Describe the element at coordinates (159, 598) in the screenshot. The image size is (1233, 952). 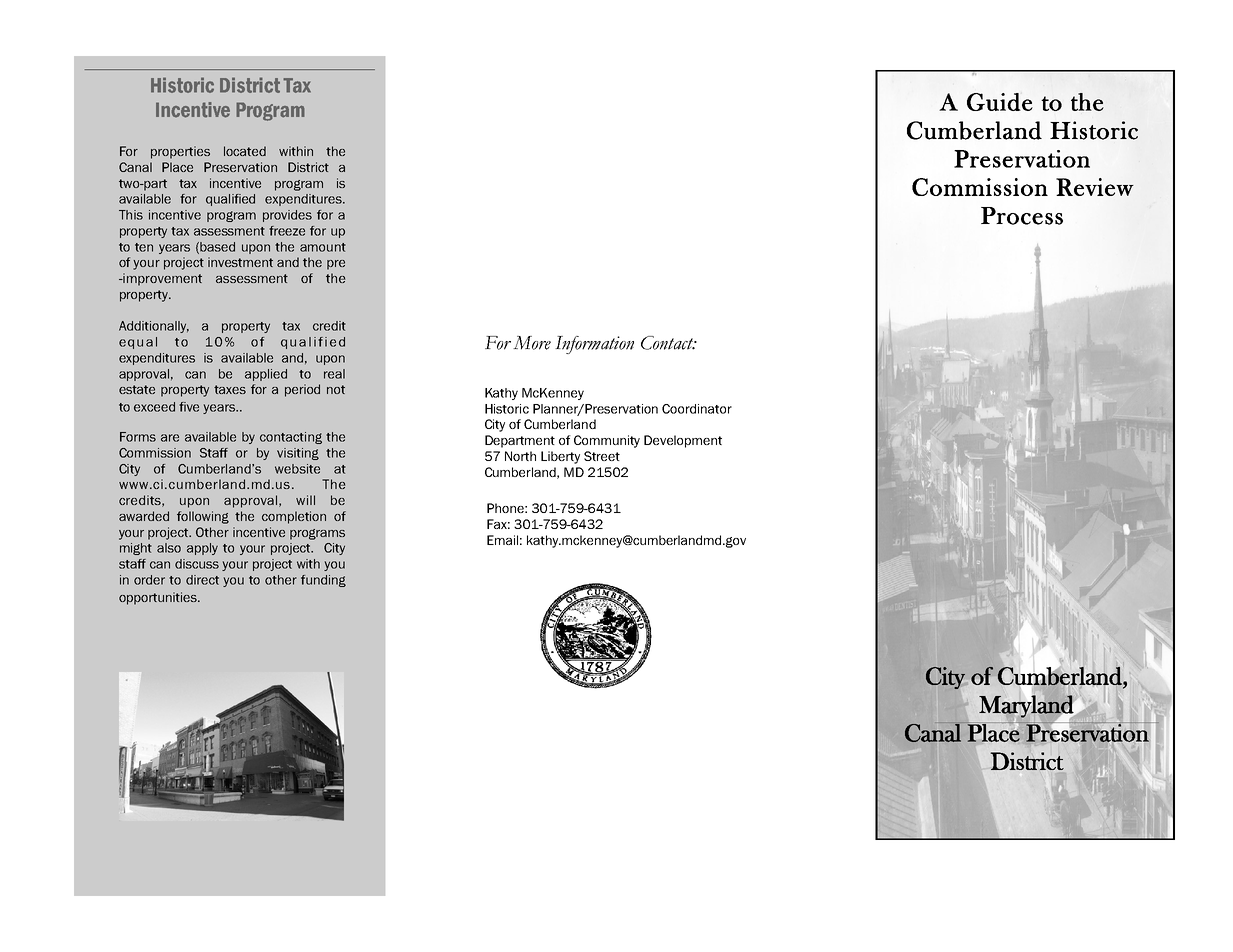
I see `opportunities` at that location.
